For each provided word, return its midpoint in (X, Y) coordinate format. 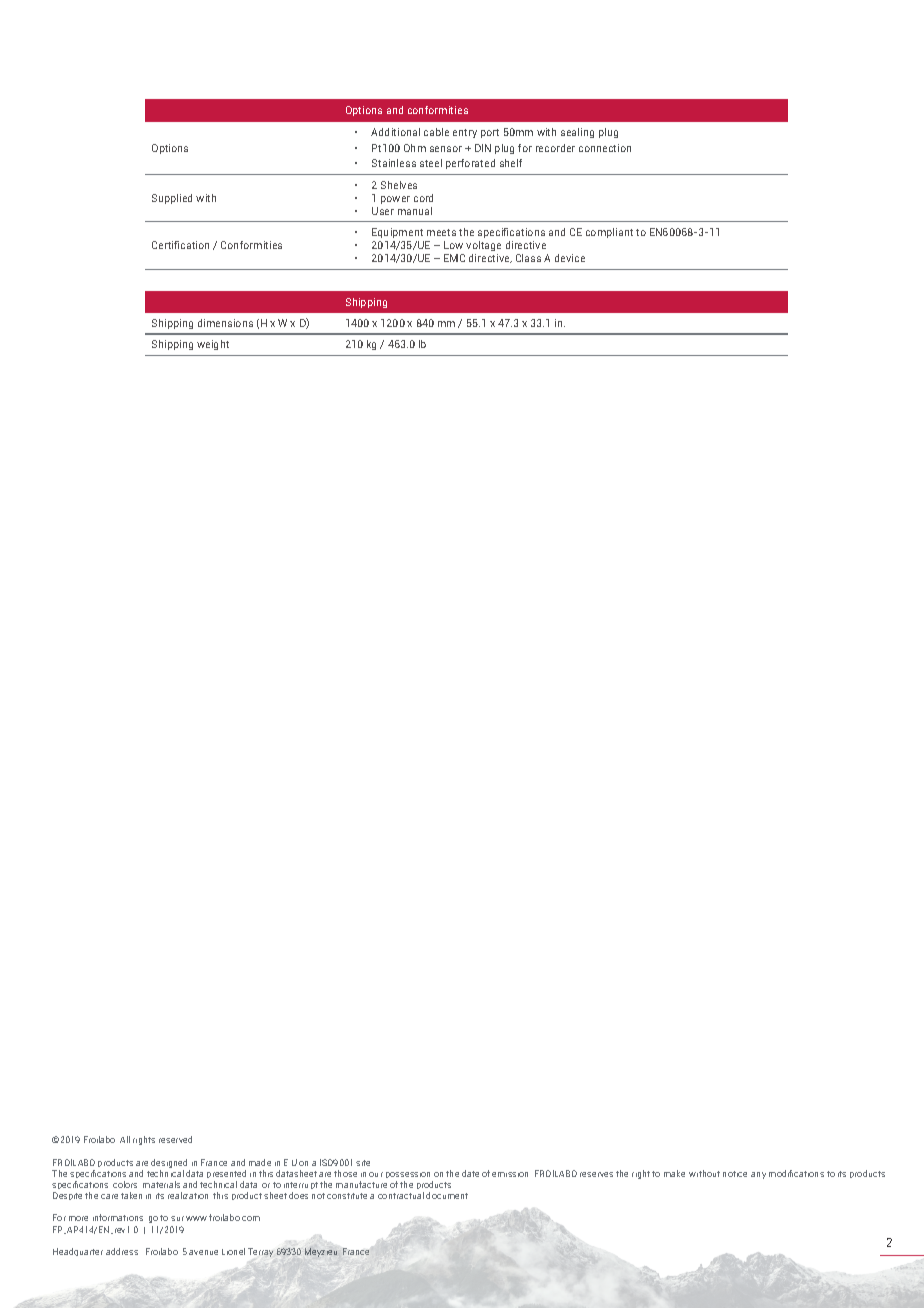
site (363, 1163)
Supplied (172, 199)
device (570, 258)
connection (605, 148)
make (674, 1173)
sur (177, 1218)
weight (213, 345)
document (447, 1195)
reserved (175, 1139)
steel (431, 163)
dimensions (225, 323)
